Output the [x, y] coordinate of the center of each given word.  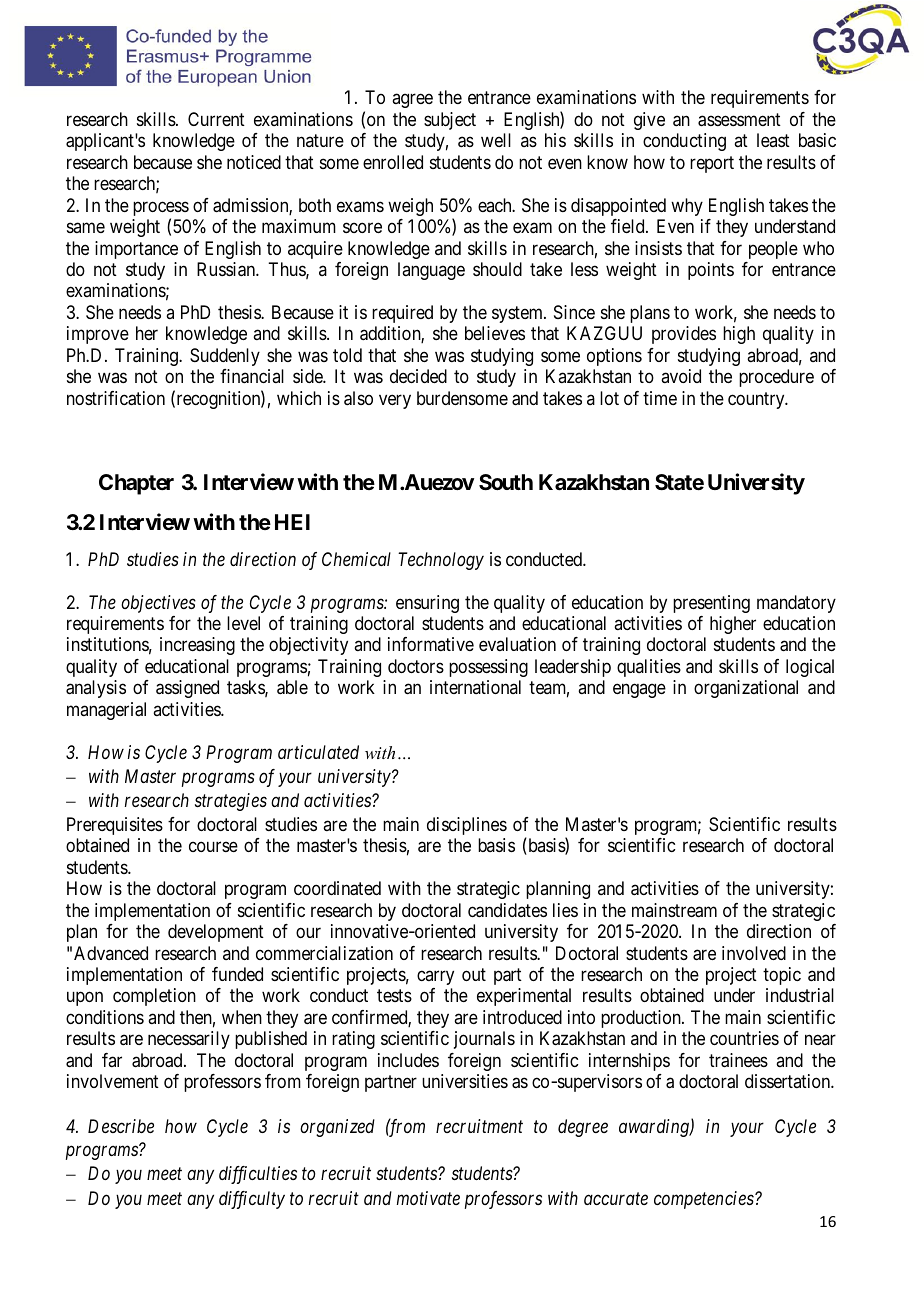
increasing [197, 646]
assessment [739, 120]
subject [450, 121]
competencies [705, 1200]
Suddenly [225, 357]
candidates [507, 910]
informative [431, 644]
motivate [428, 1198]
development [216, 933]
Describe [121, 1126]
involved [754, 953]
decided [418, 376]
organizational [746, 689]
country [757, 400]
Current [216, 119]
